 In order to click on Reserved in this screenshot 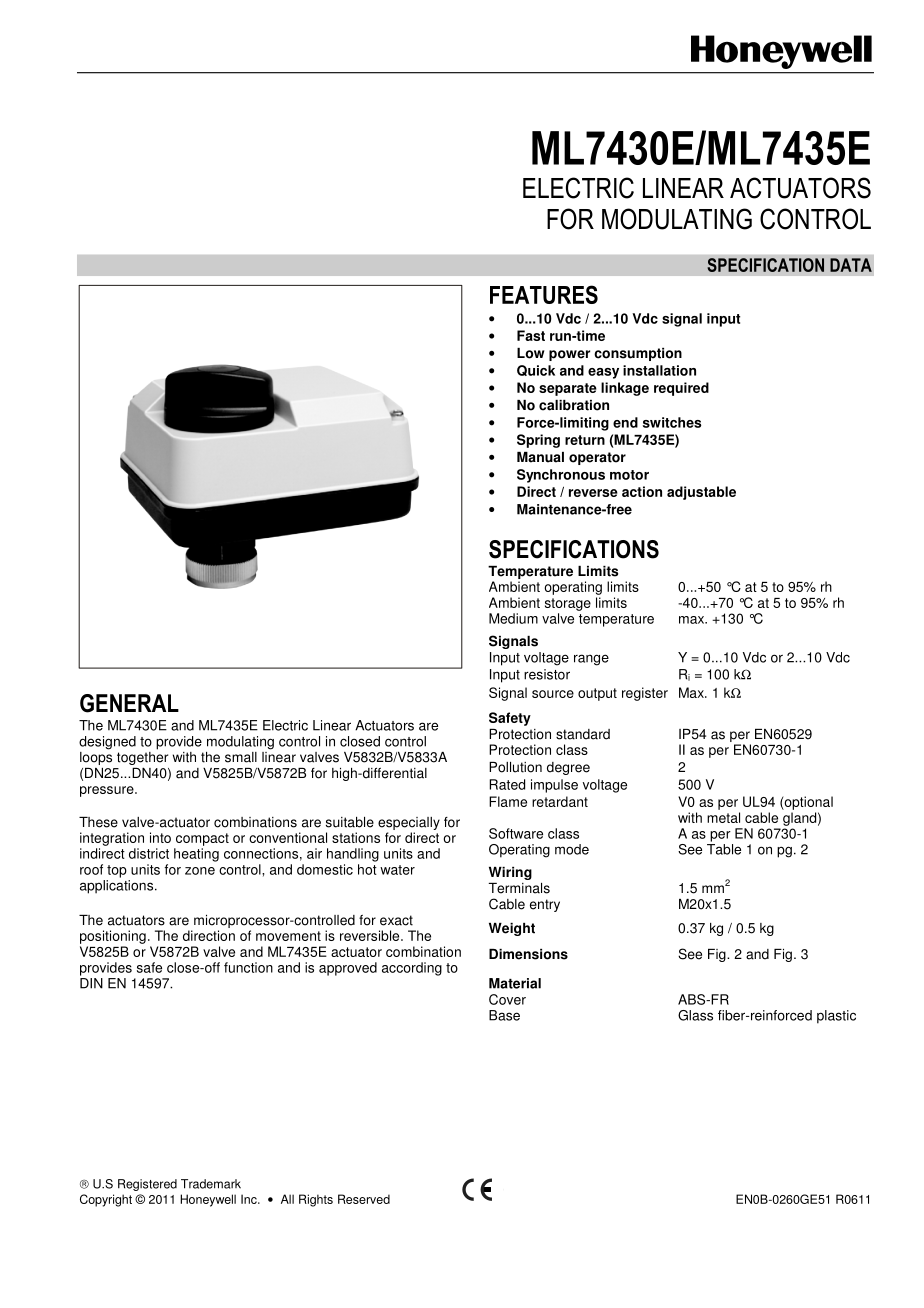, I will do `click(364, 1199)`.
